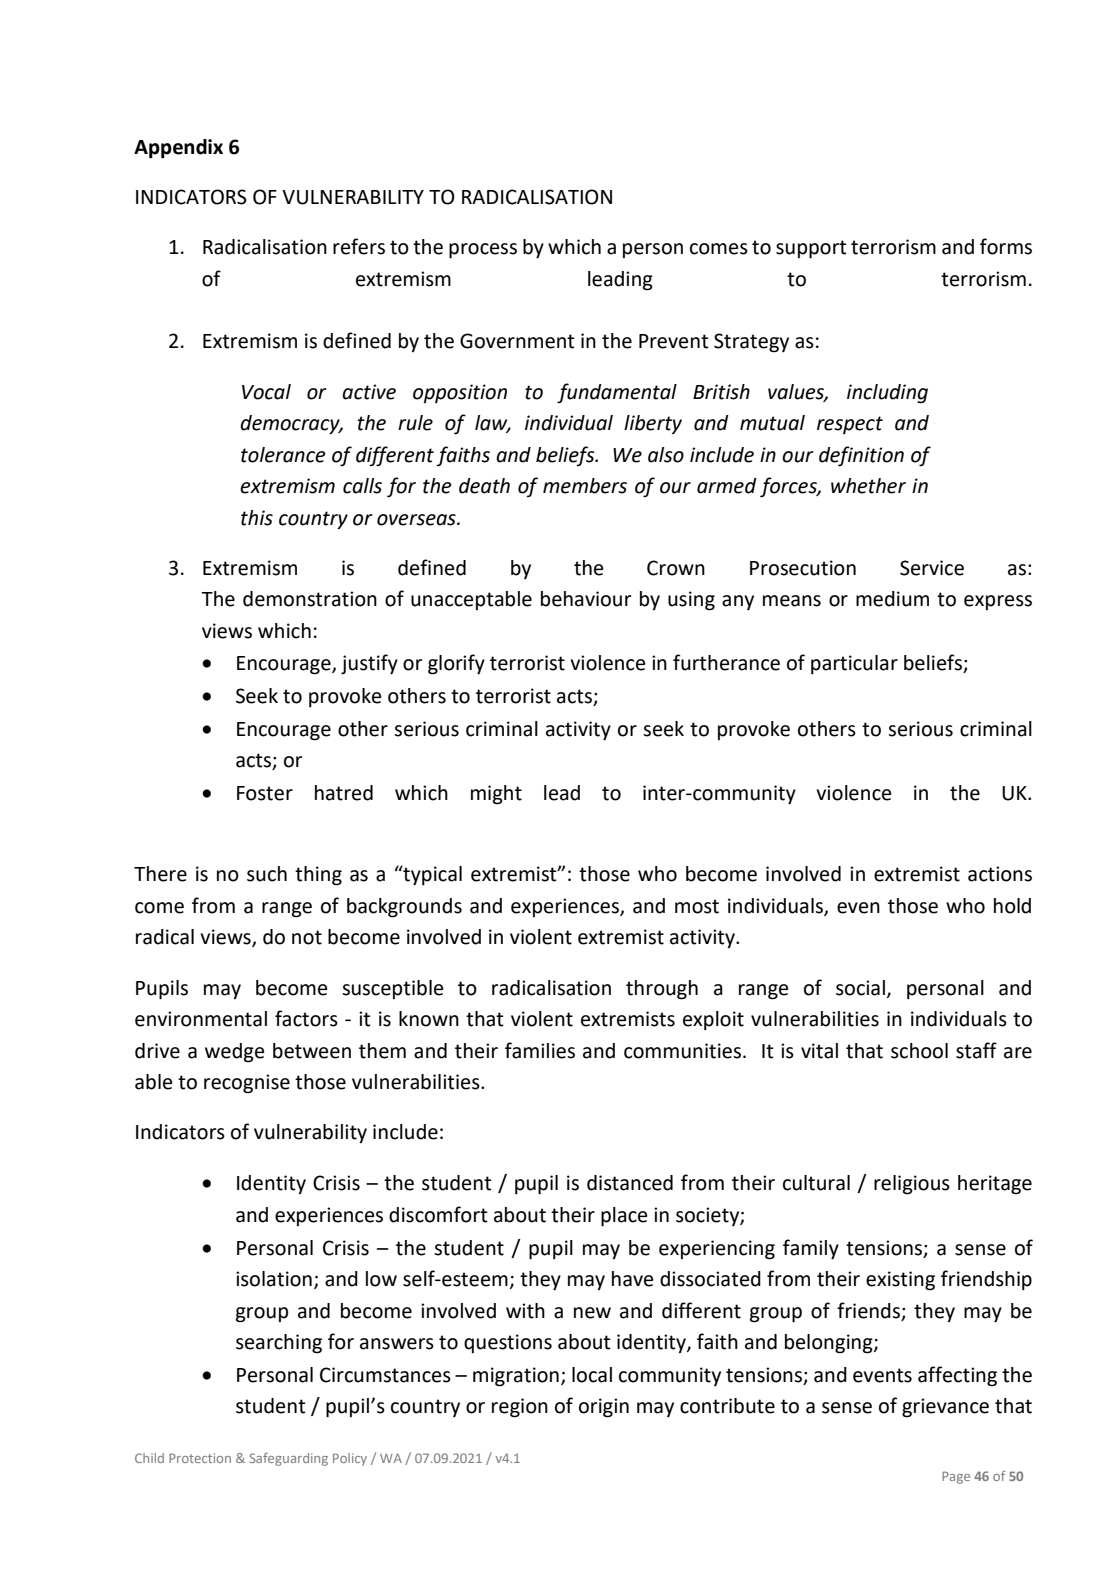  I want to click on through, so click(662, 990).
